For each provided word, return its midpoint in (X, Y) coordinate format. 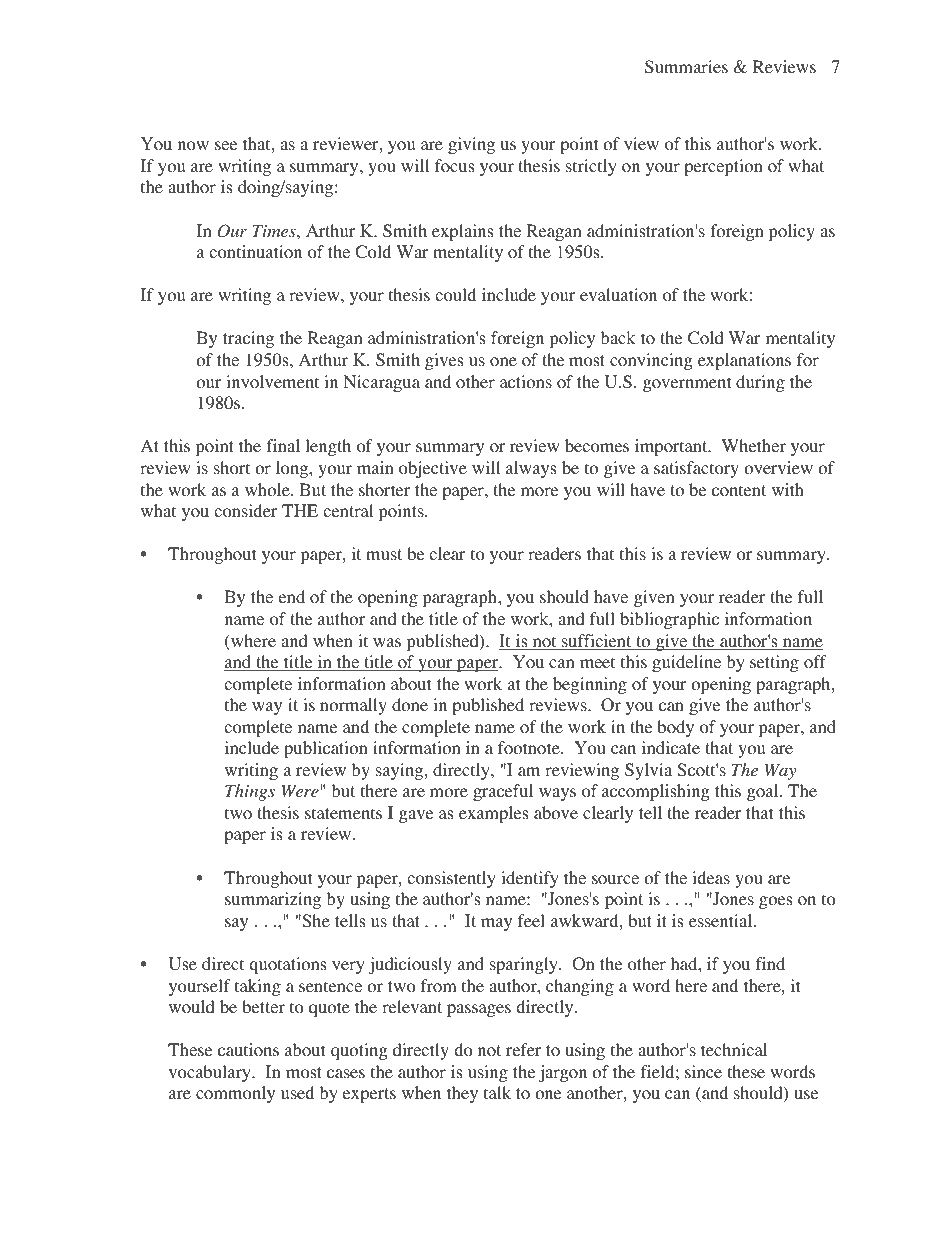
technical (734, 1049)
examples (494, 814)
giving (471, 145)
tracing (248, 339)
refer (523, 1049)
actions (526, 382)
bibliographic (669, 620)
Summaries (686, 67)
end (292, 596)
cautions (248, 1050)
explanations (744, 361)
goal (764, 792)
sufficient (597, 642)
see (226, 145)
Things (250, 792)
